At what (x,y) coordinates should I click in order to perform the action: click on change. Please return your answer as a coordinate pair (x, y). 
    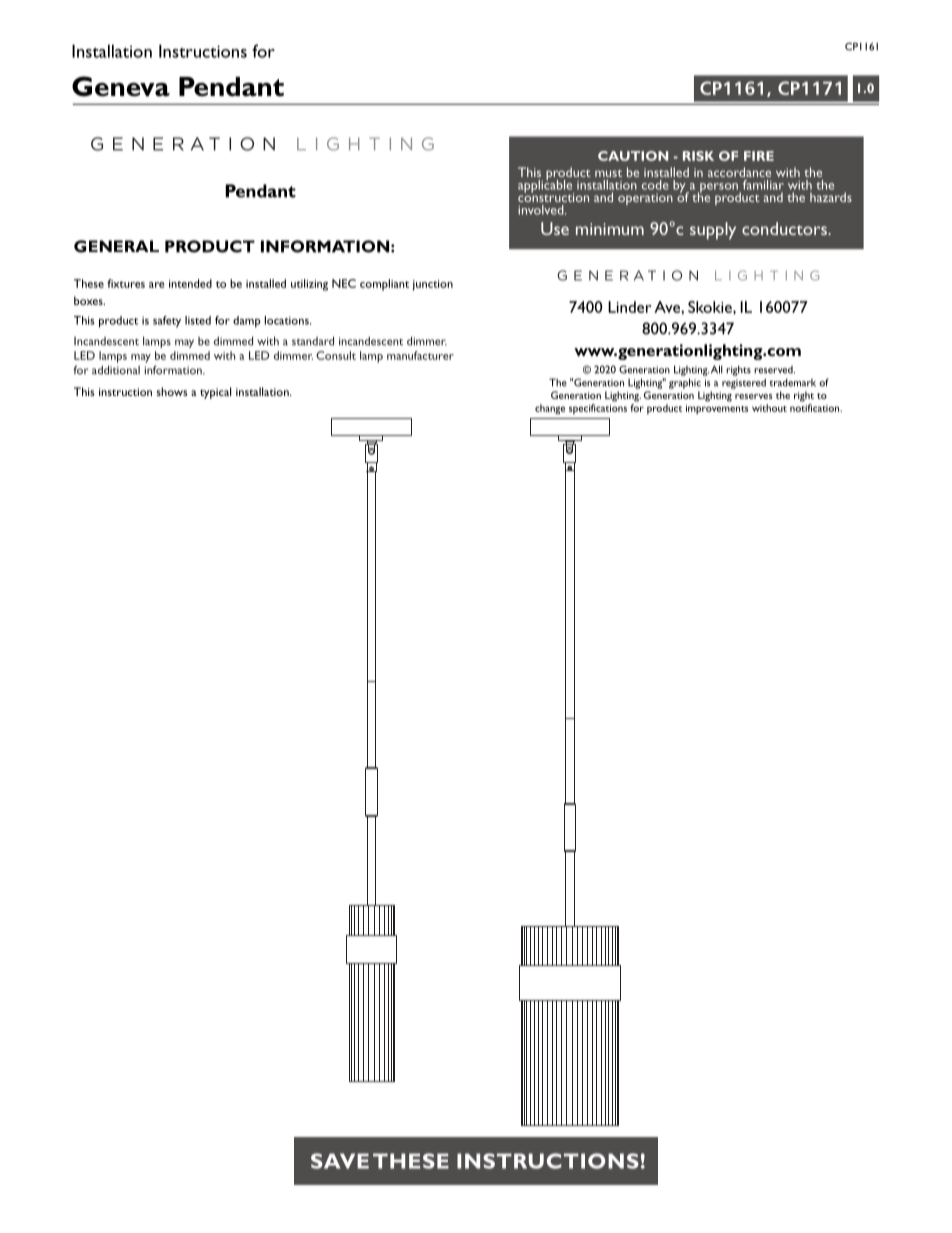
    Looking at the image, I should click on (550, 409).
